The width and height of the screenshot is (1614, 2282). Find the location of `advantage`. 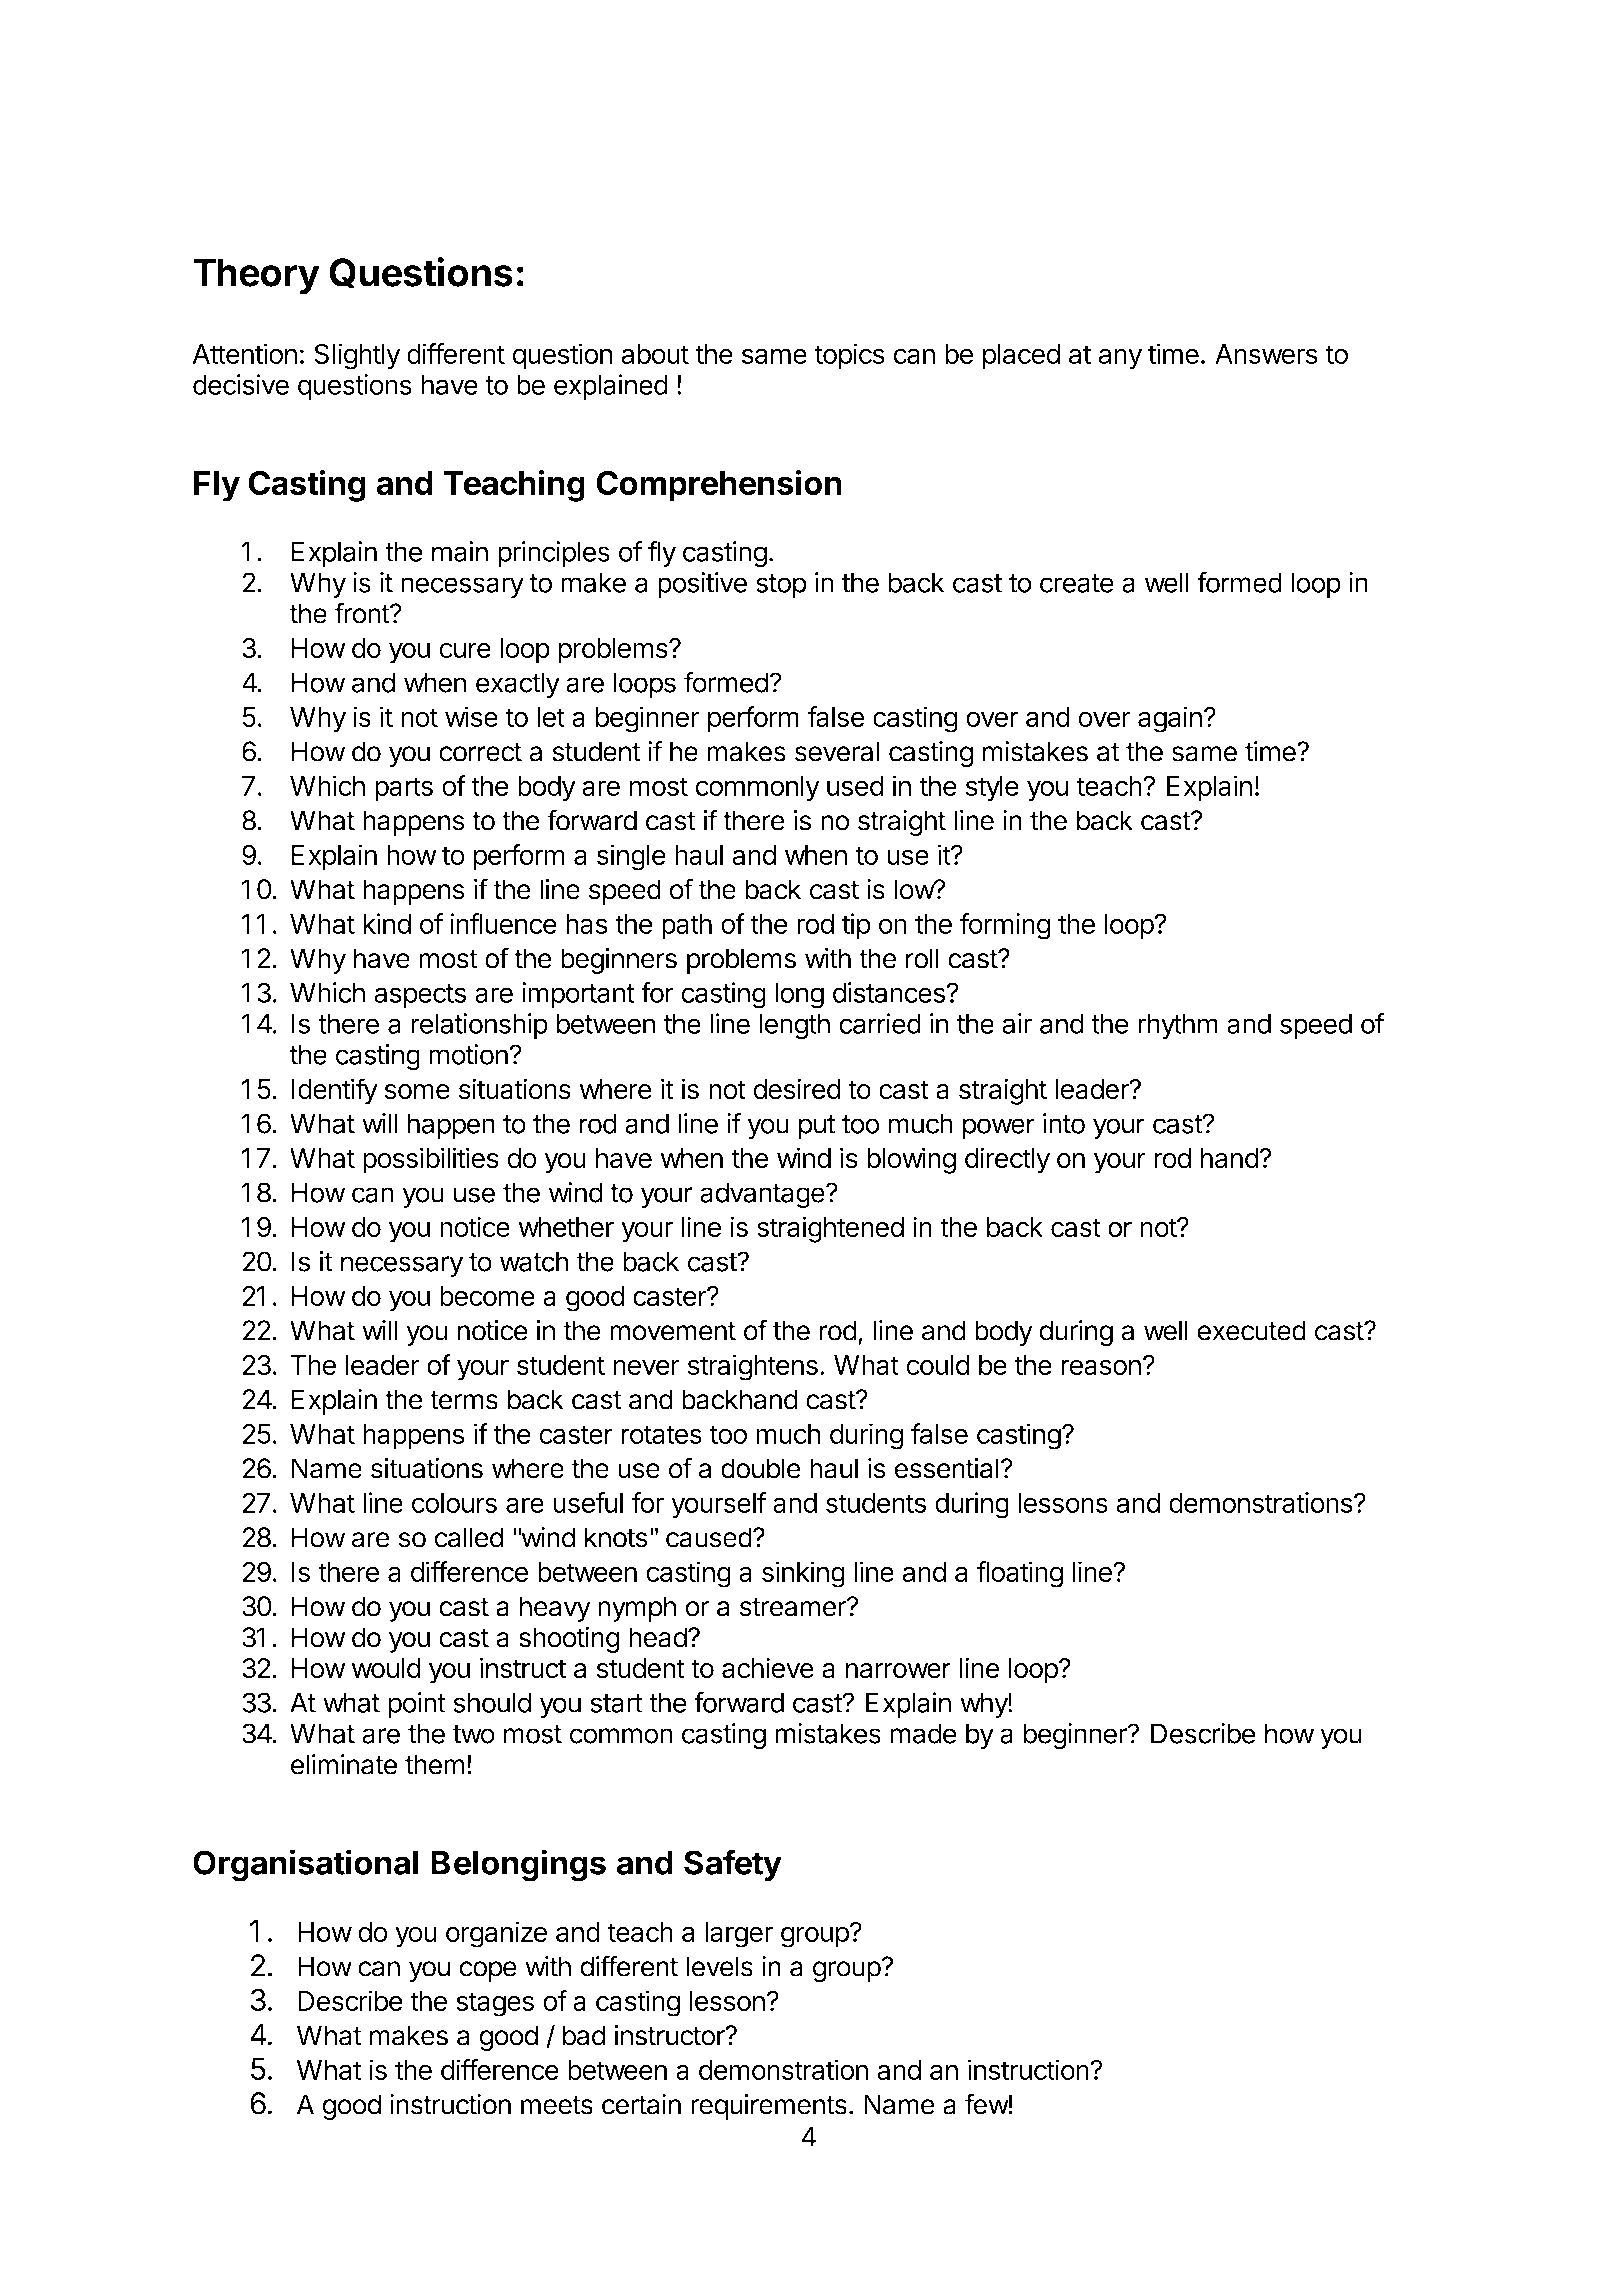

advantage is located at coordinates (762, 1195).
